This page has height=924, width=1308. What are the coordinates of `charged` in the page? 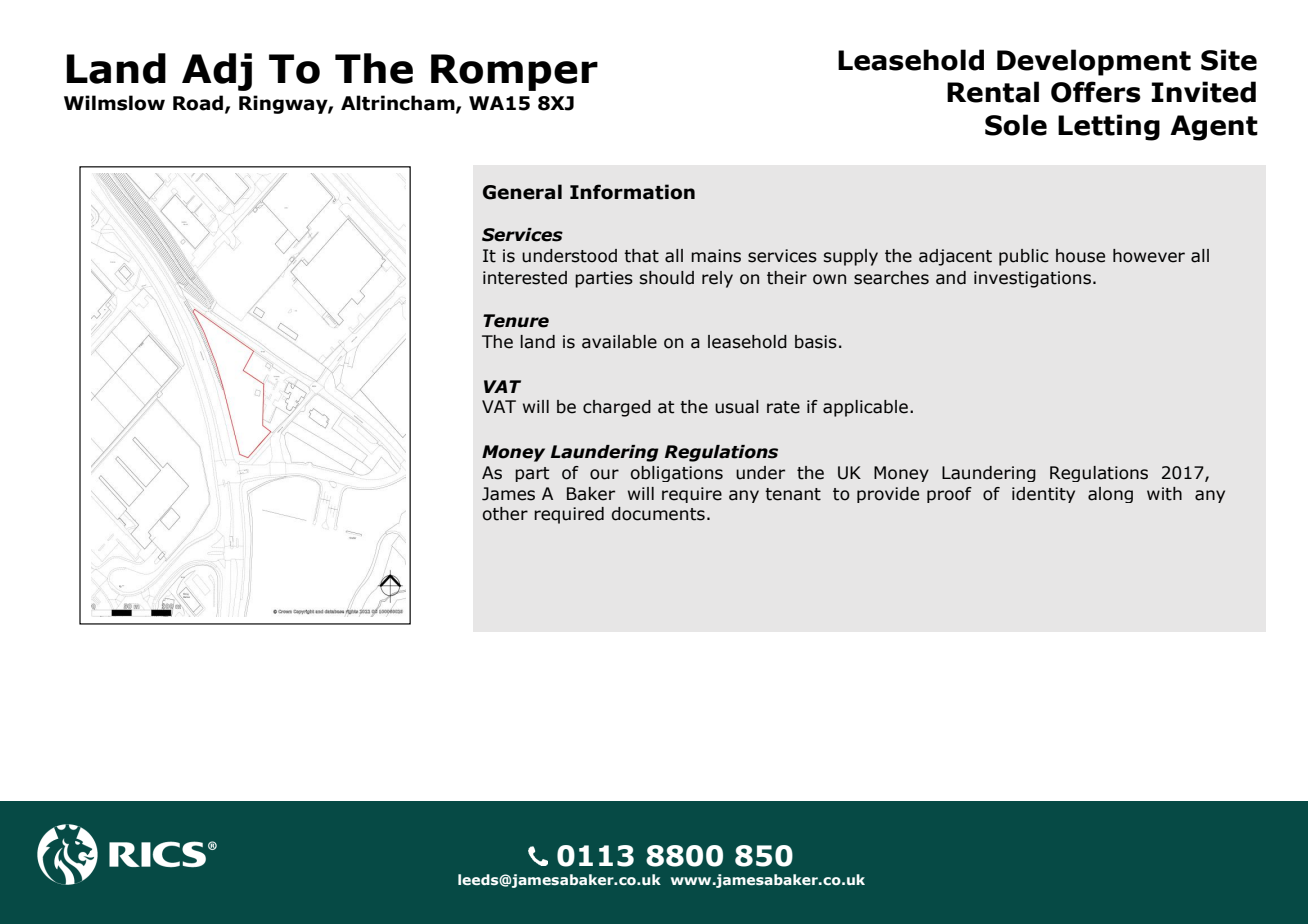 It's located at (617, 408).
